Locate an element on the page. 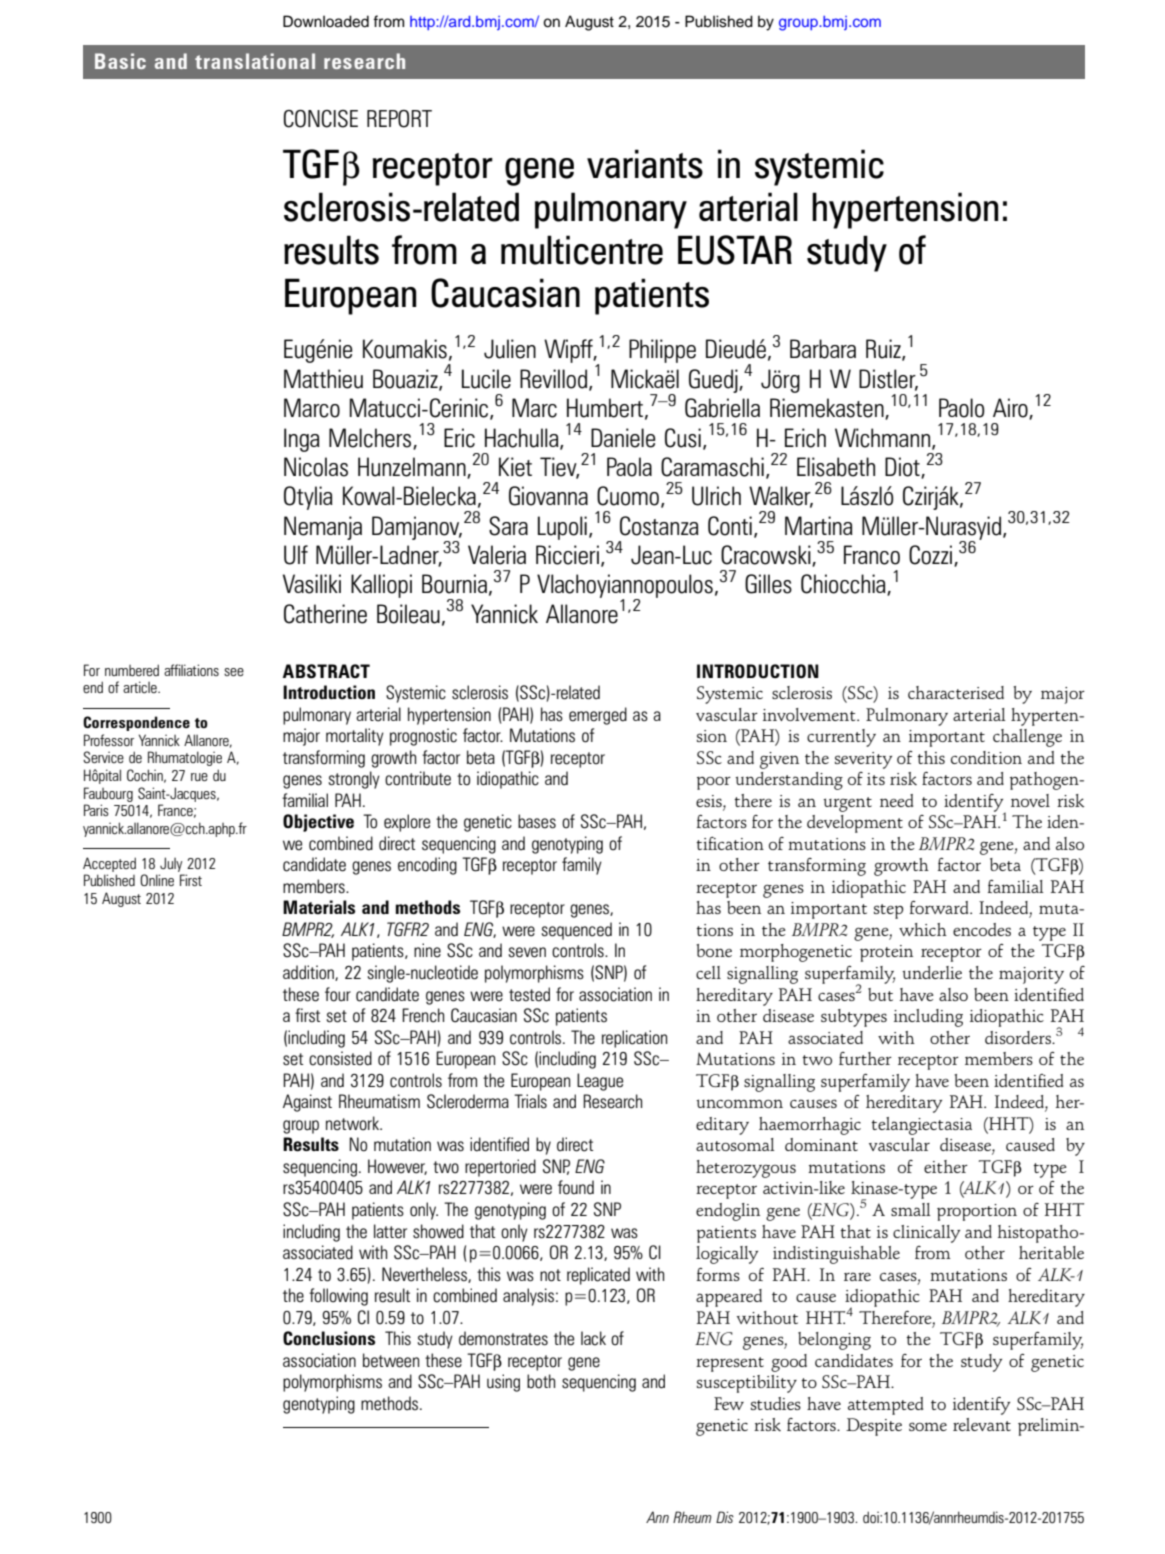 The height and width of the page is (1554, 1165). Barbara is located at coordinates (823, 349).
